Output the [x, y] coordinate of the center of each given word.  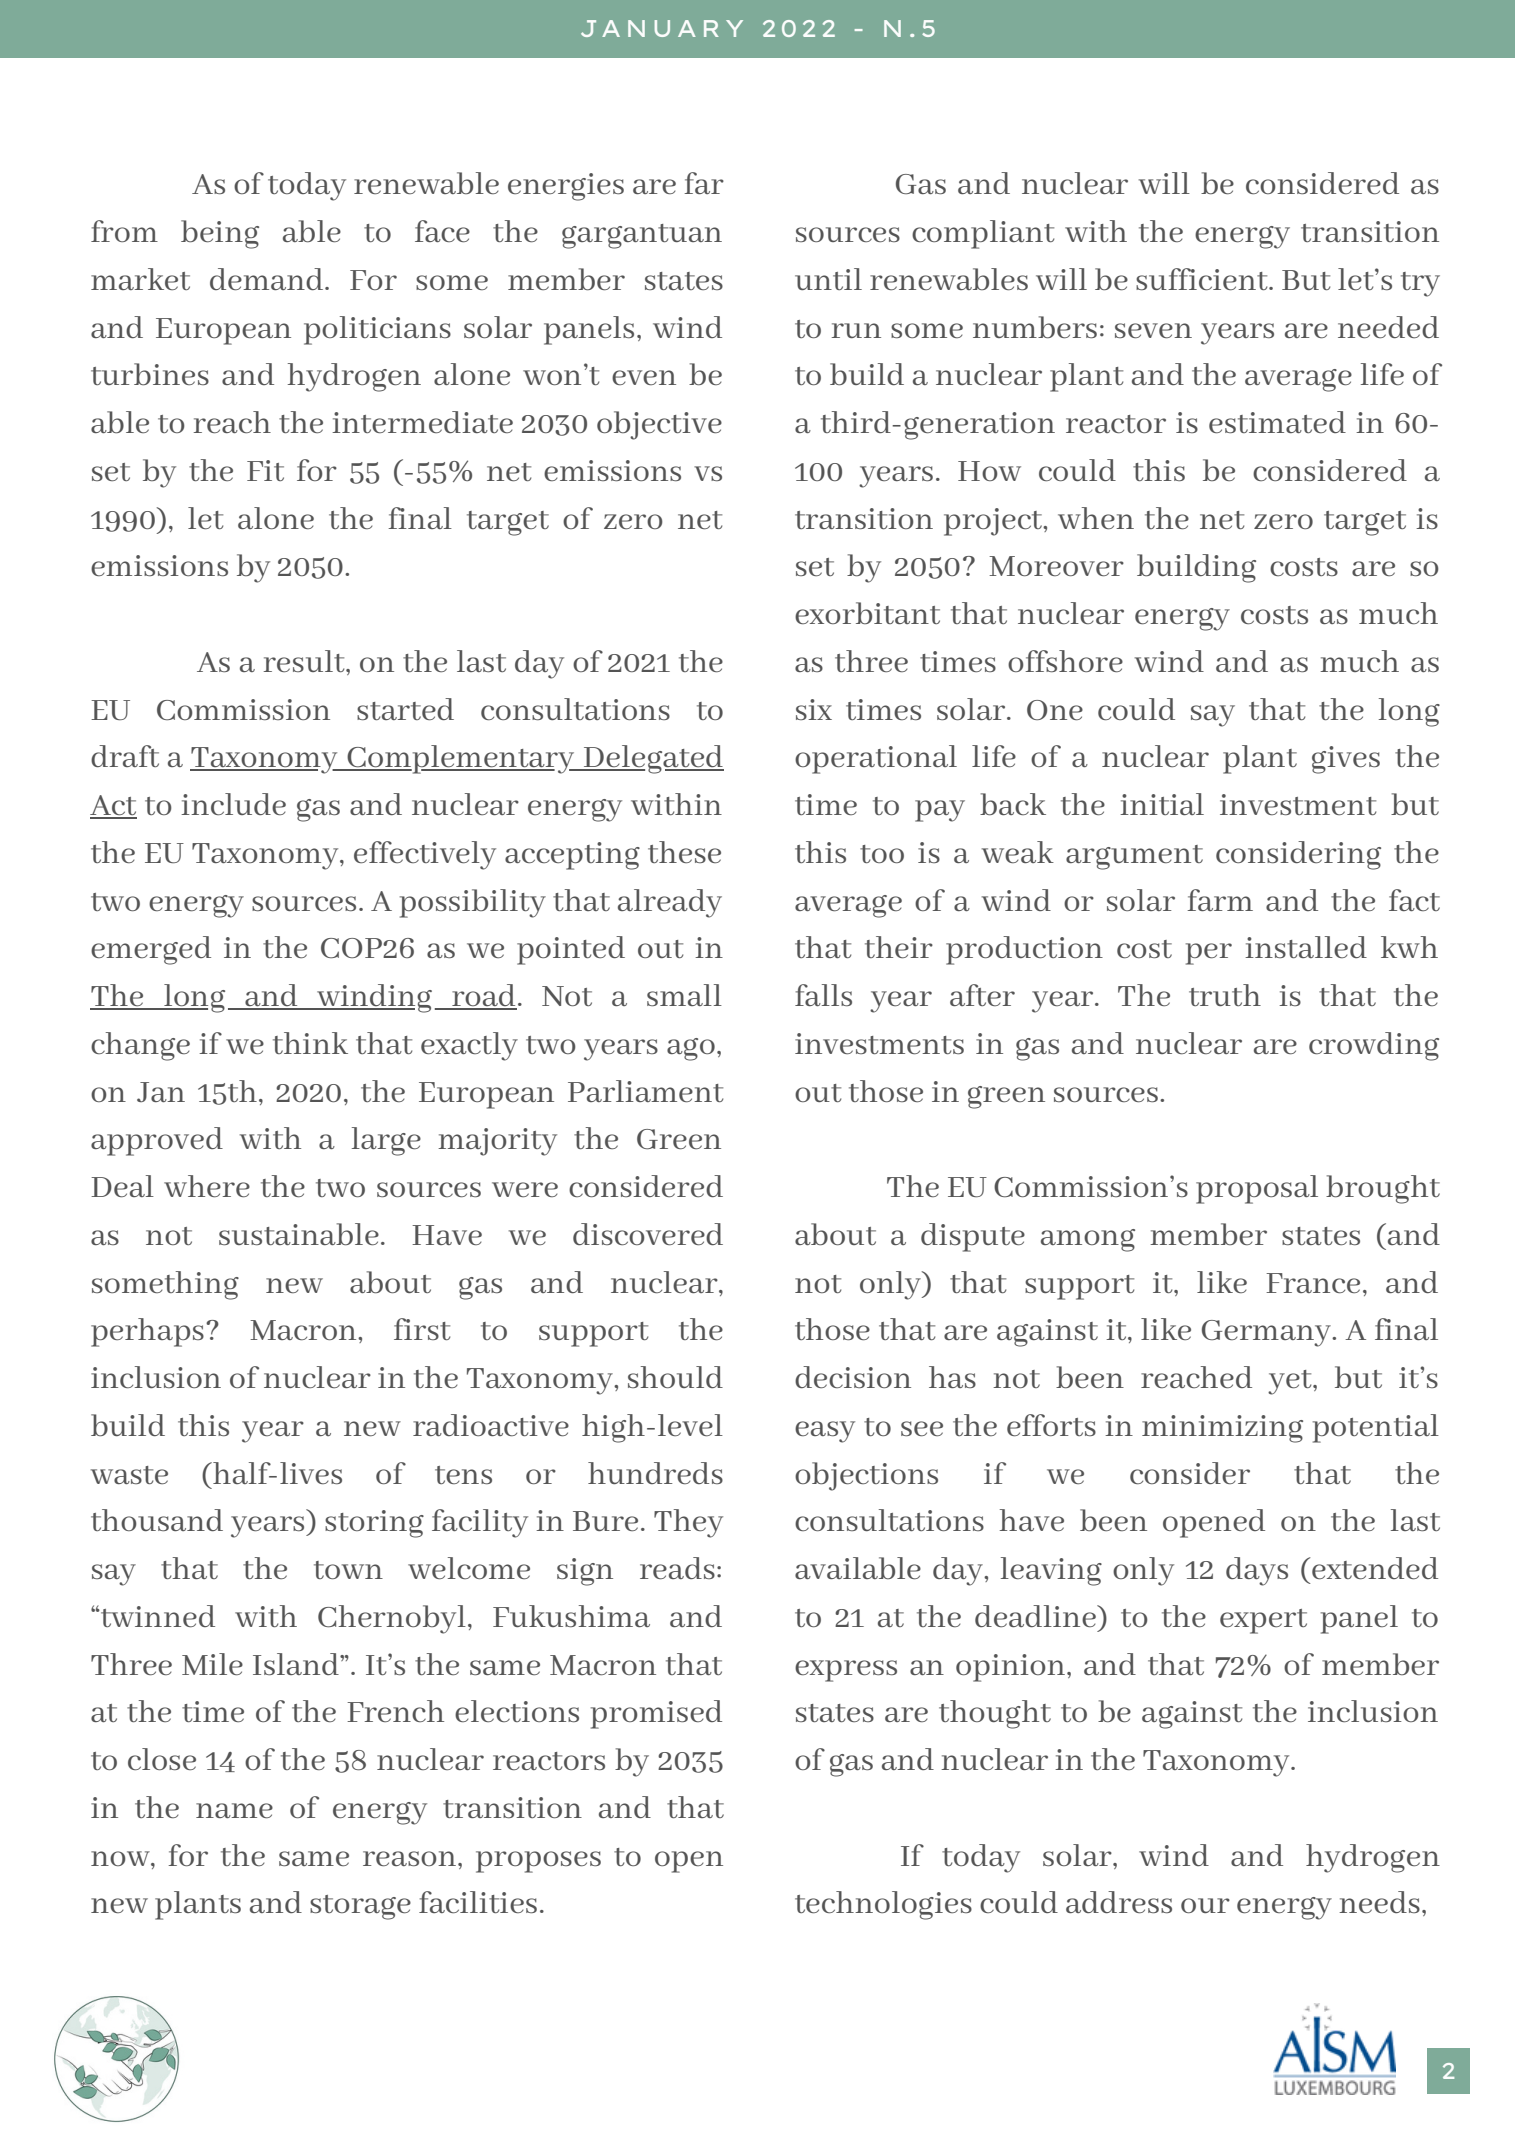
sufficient [1203, 279]
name [234, 1811]
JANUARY [662, 28]
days [1257, 1571]
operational [876, 759]
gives [1346, 760]
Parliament [645, 1091]
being [220, 234]
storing [374, 1524]
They [688, 1523]
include [233, 804]
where [207, 1186]
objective [659, 425]
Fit [265, 470]
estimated [1277, 422]
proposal [1257, 1189]
